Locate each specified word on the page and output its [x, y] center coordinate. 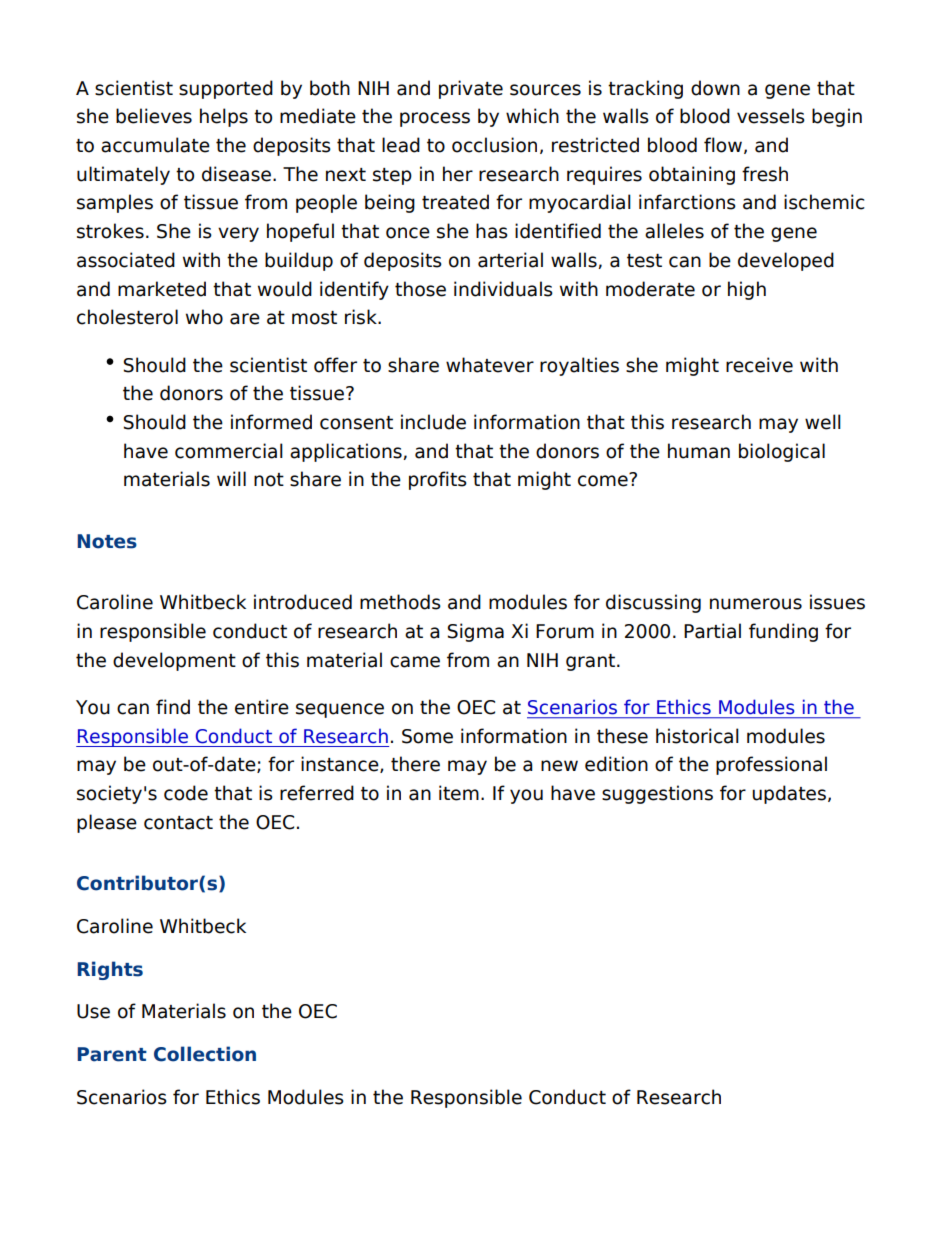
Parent [112, 1054]
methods [400, 602]
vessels [771, 116]
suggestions [657, 794]
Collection [205, 1054]
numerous [756, 604]
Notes [107, 541]
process [435, 119]
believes [154, 116]
